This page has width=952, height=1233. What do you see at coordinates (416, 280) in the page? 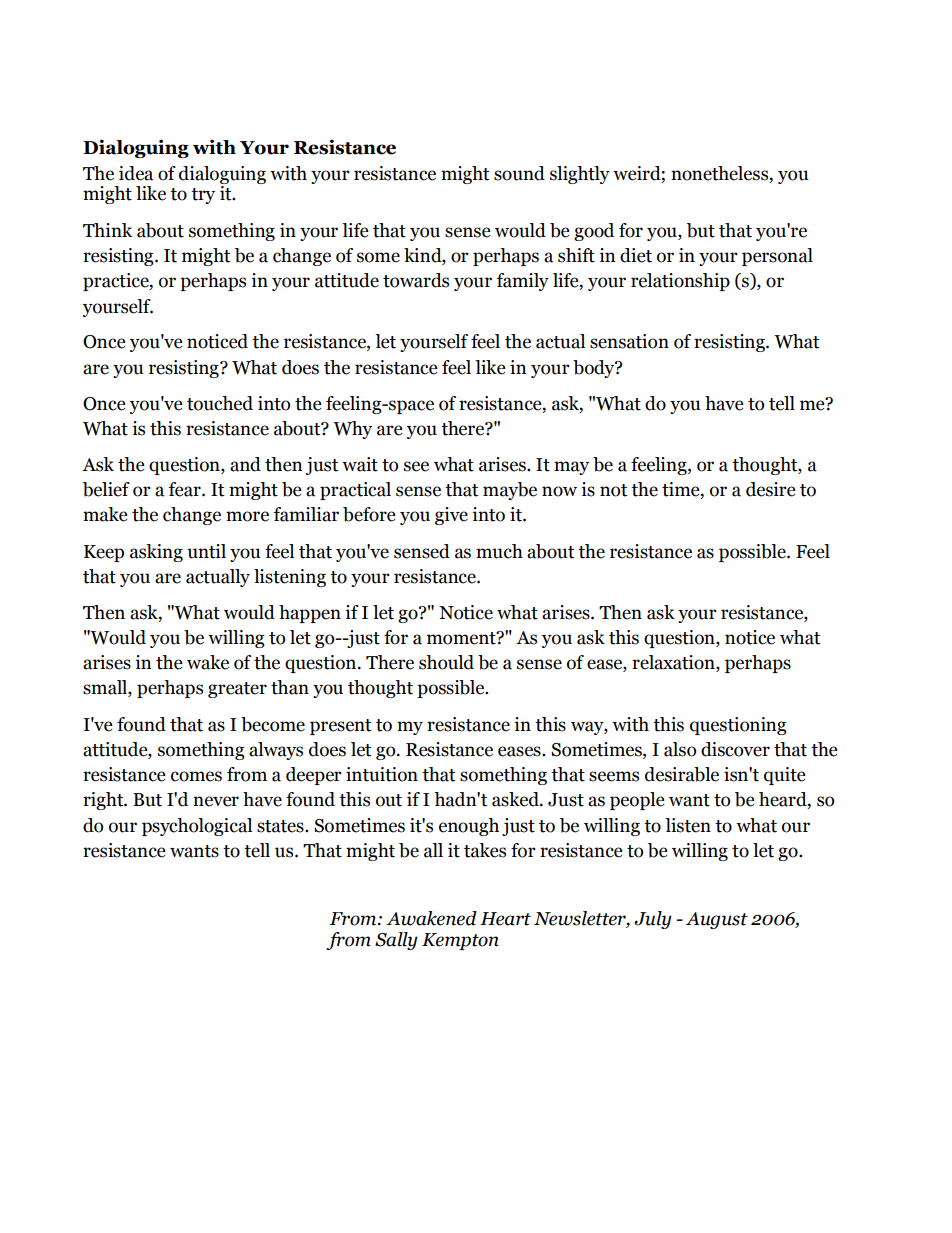
I see `towards` at bounding box center [416, 280].
